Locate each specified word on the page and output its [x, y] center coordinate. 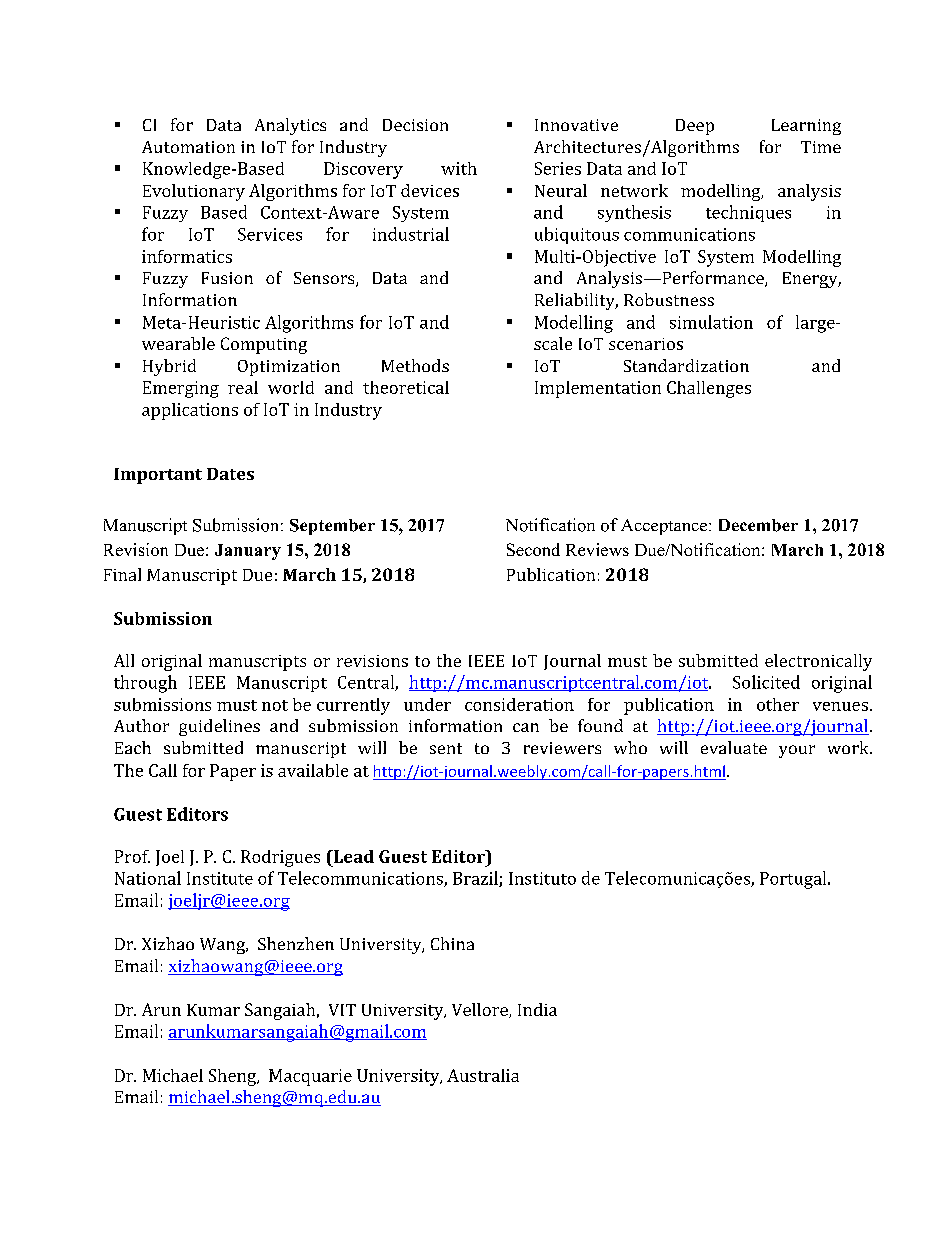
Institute [220, 878]
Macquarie [310, 1077]
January [248, 552]
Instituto [542, 878]
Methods [415, 365]
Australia [483, 1075]
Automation [188, 147]
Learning [806, 127]
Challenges [709, 389]
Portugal [794, 880]
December [758, 525]
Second [533, 549]
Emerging [181, 389]
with [459, 168]
